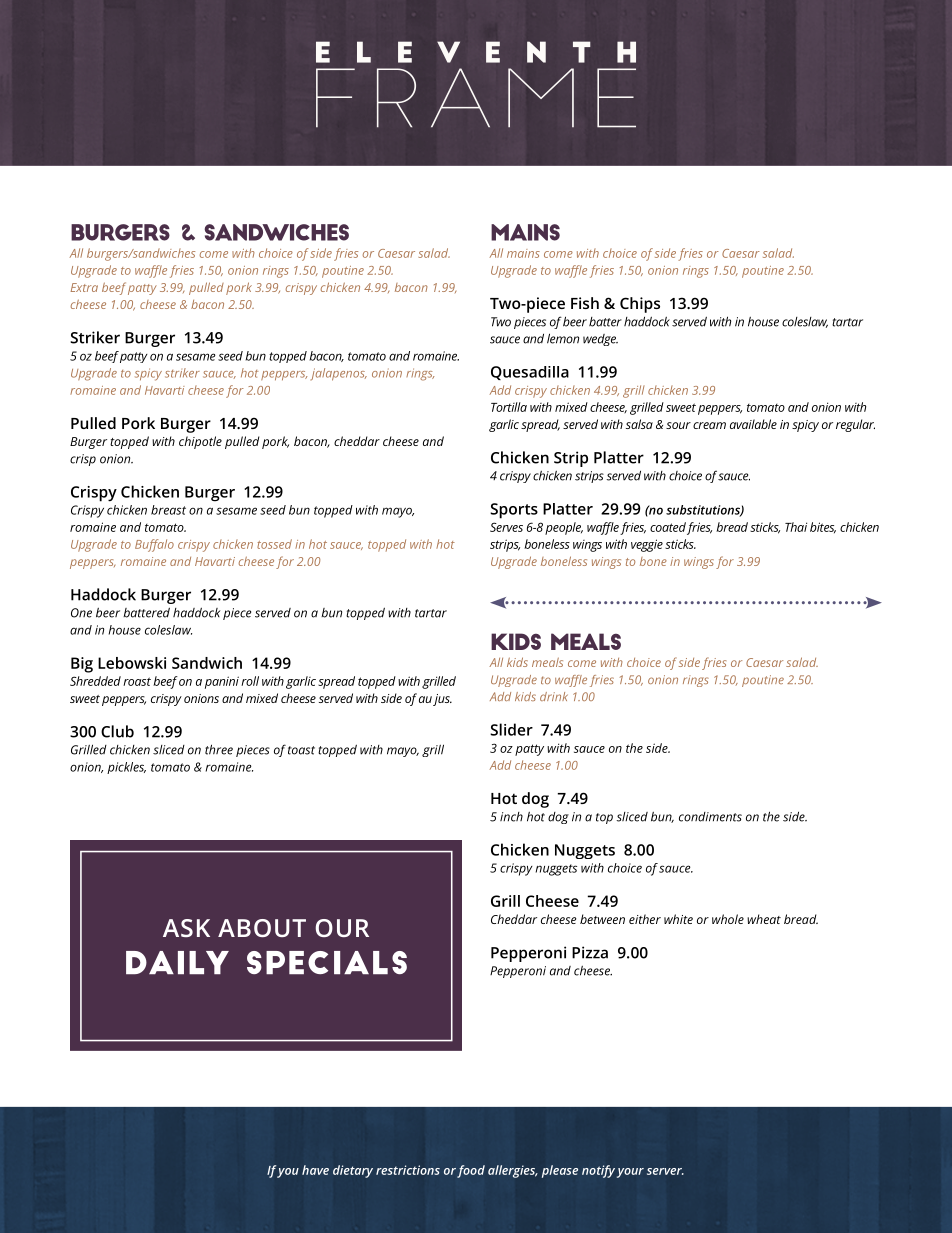 This screenshot has height=1233, width=952. Describe the element at coordinates (506, 527) in the screenshot. I see `Serves` at that location.
